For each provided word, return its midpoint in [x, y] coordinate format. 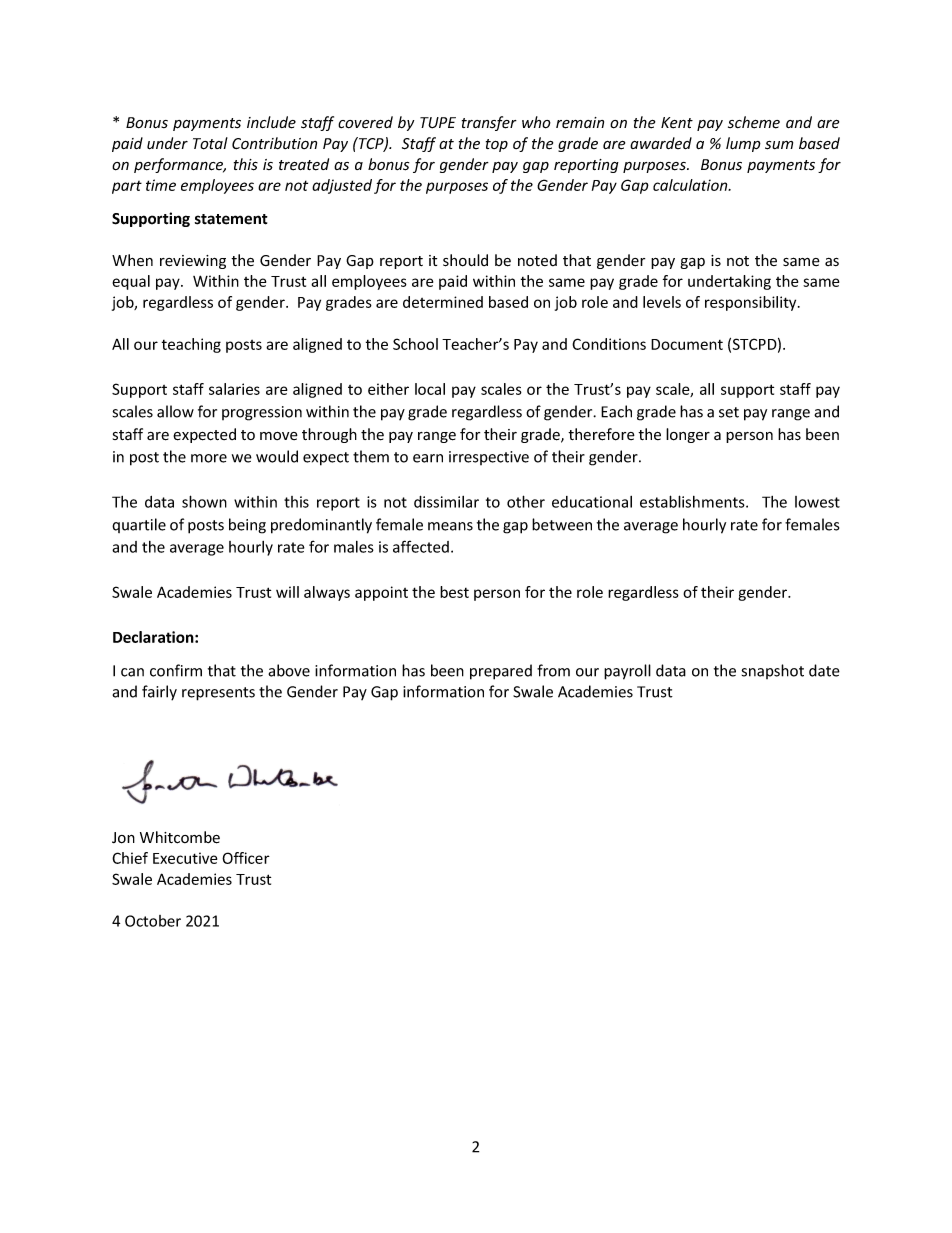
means [450, 526]
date [824, 670]
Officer [246, 858]
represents [218, 694]
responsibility [752, 303]
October [153, 921]
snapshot [773, 671]
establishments [693, 501]
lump [743, 144]
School [415, 344]
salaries [234, 389]
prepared [501, 672]
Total [210, 143]
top [497, 145]
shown [204, 501]
